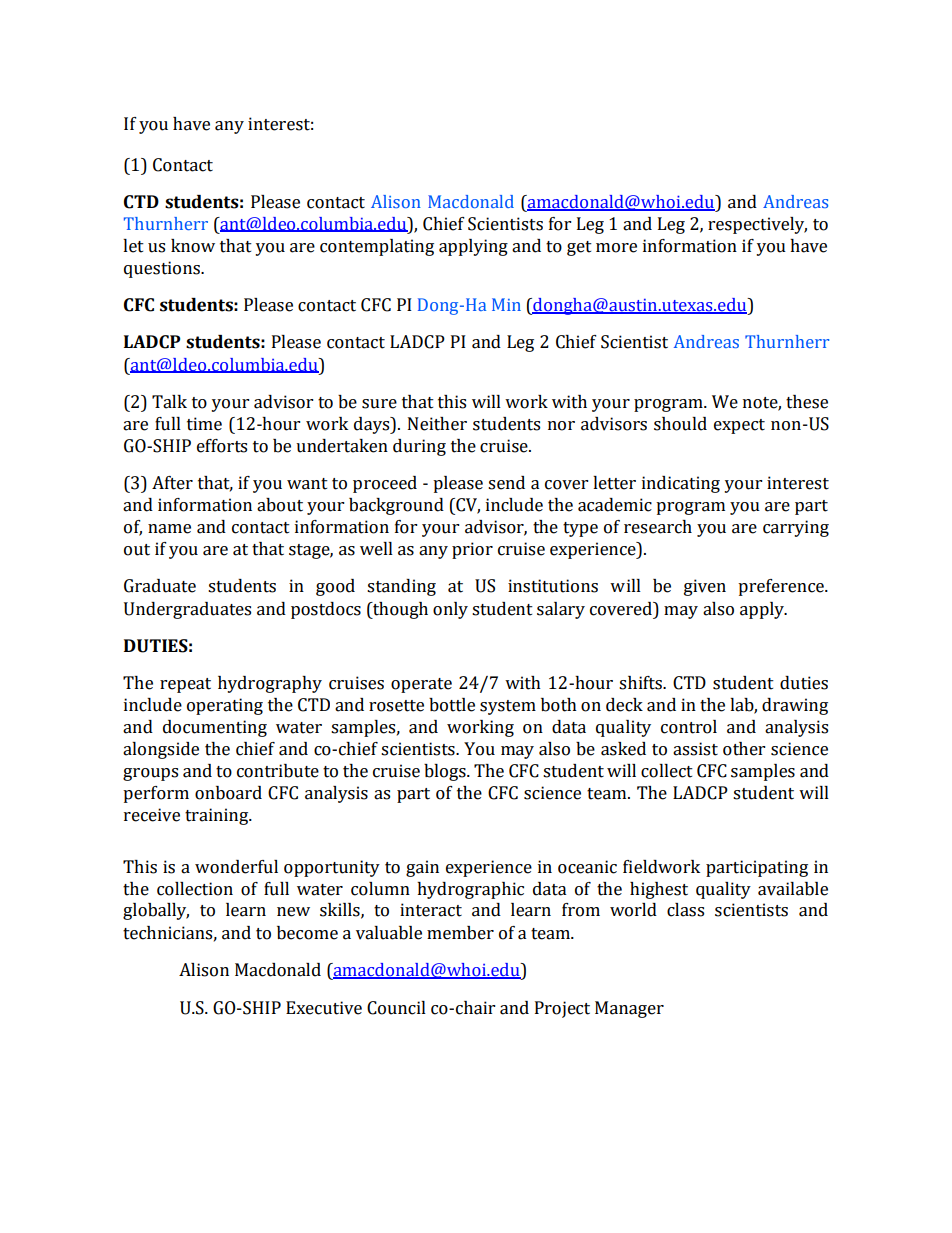  Describe the element at coordinates (396, 1008) in the page. I see `Council` at that location.
